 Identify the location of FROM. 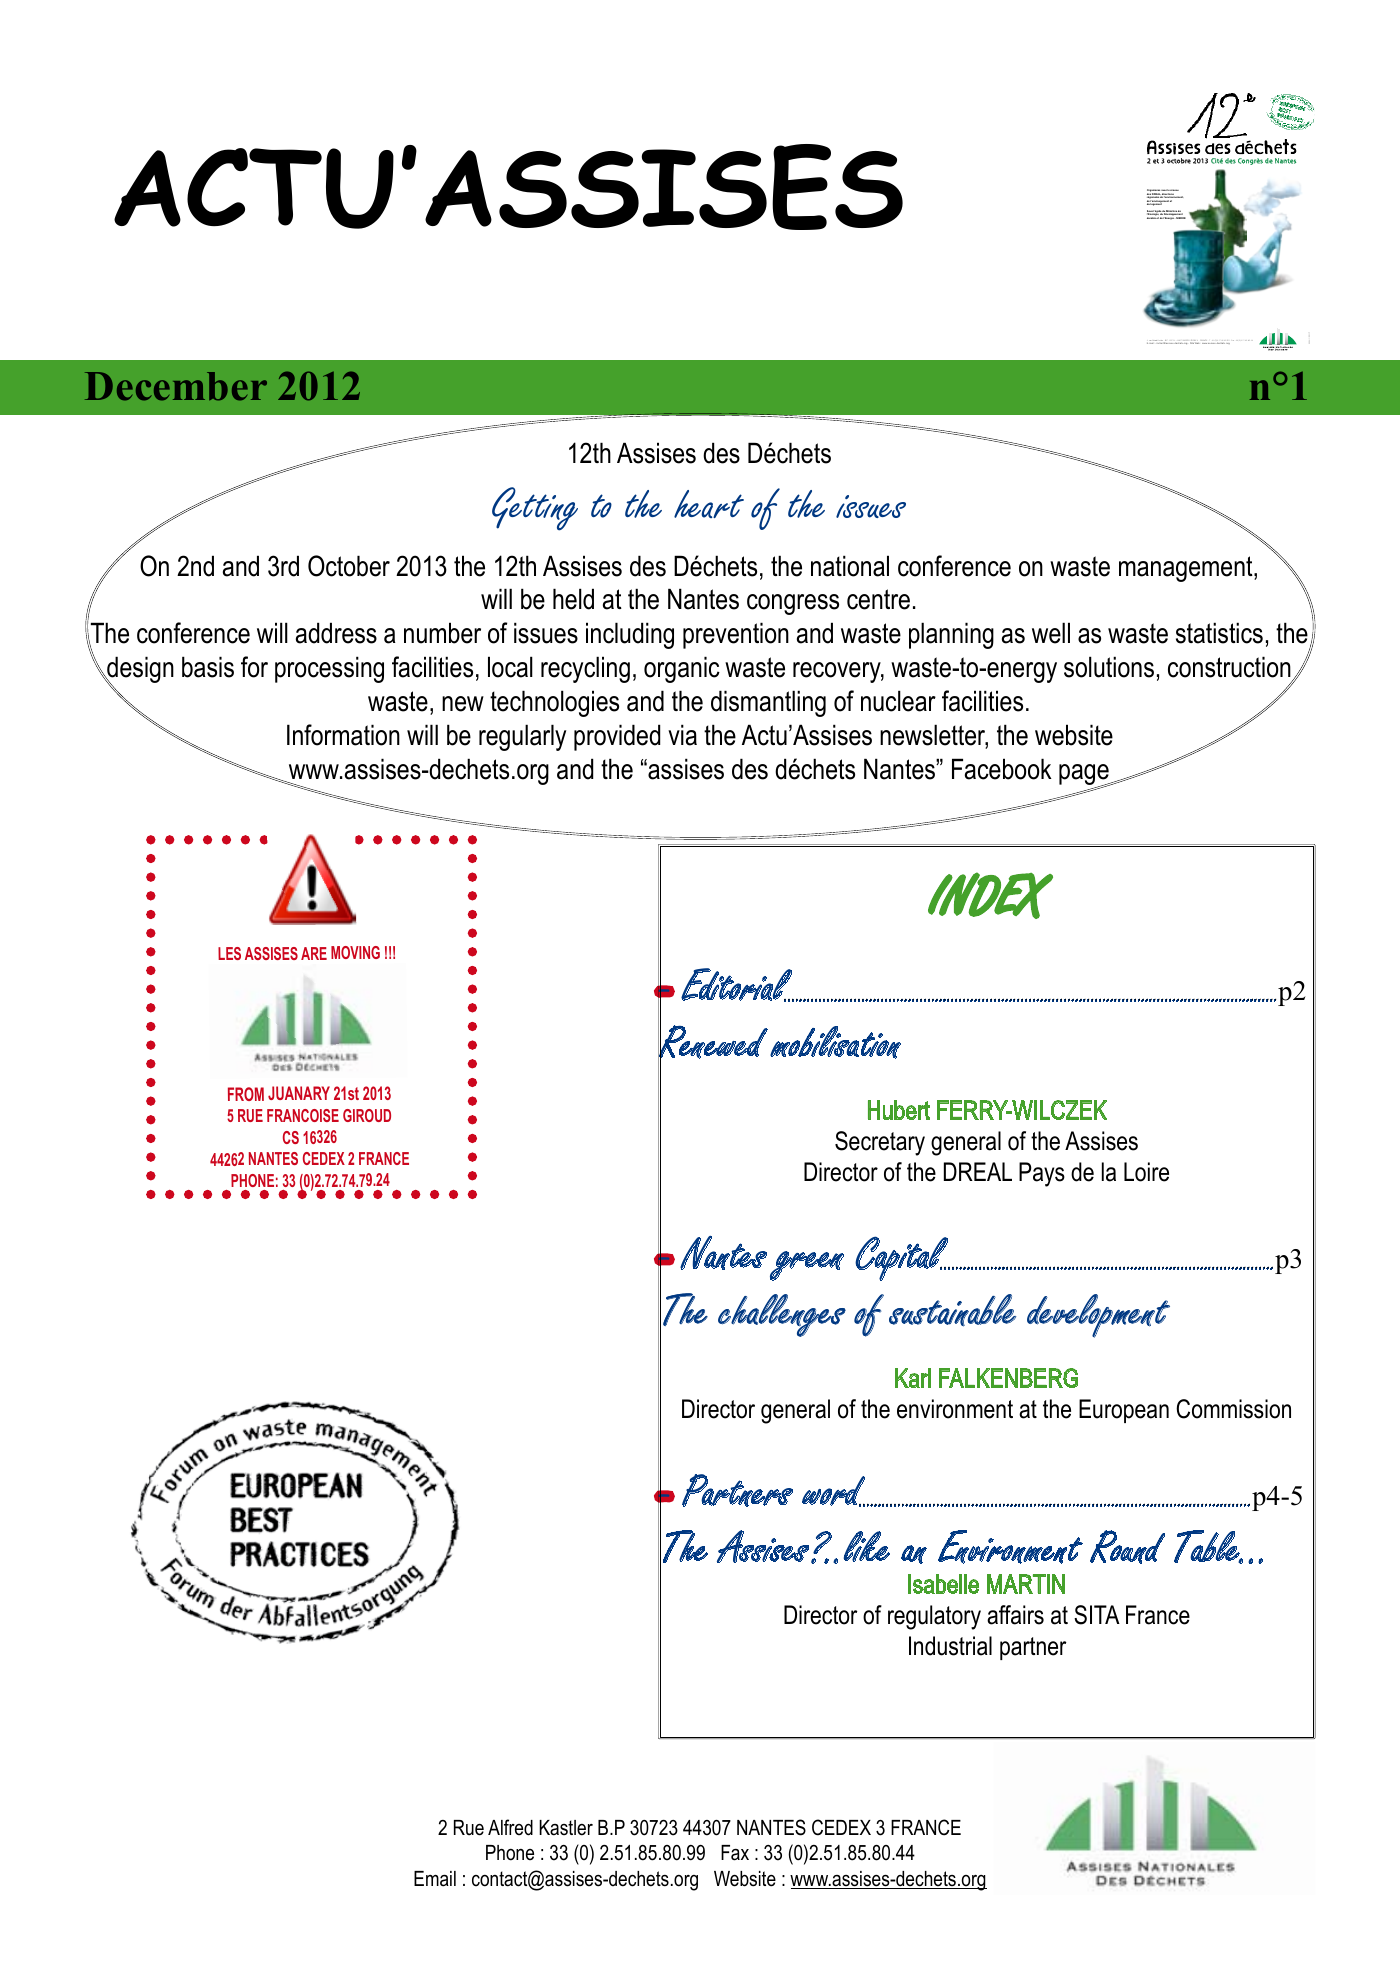
(246, 1094).
